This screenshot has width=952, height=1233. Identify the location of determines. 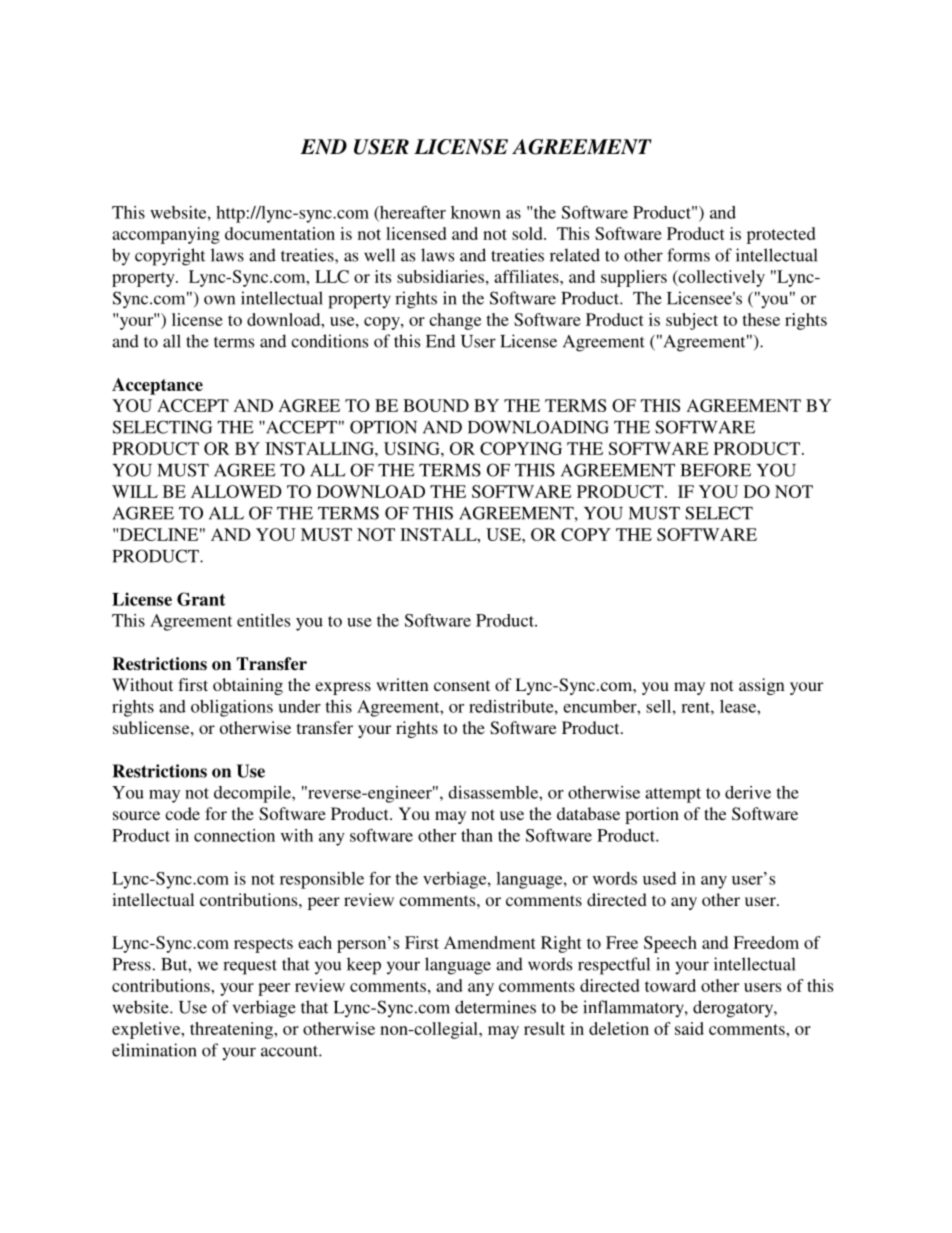
(495, 1007).
